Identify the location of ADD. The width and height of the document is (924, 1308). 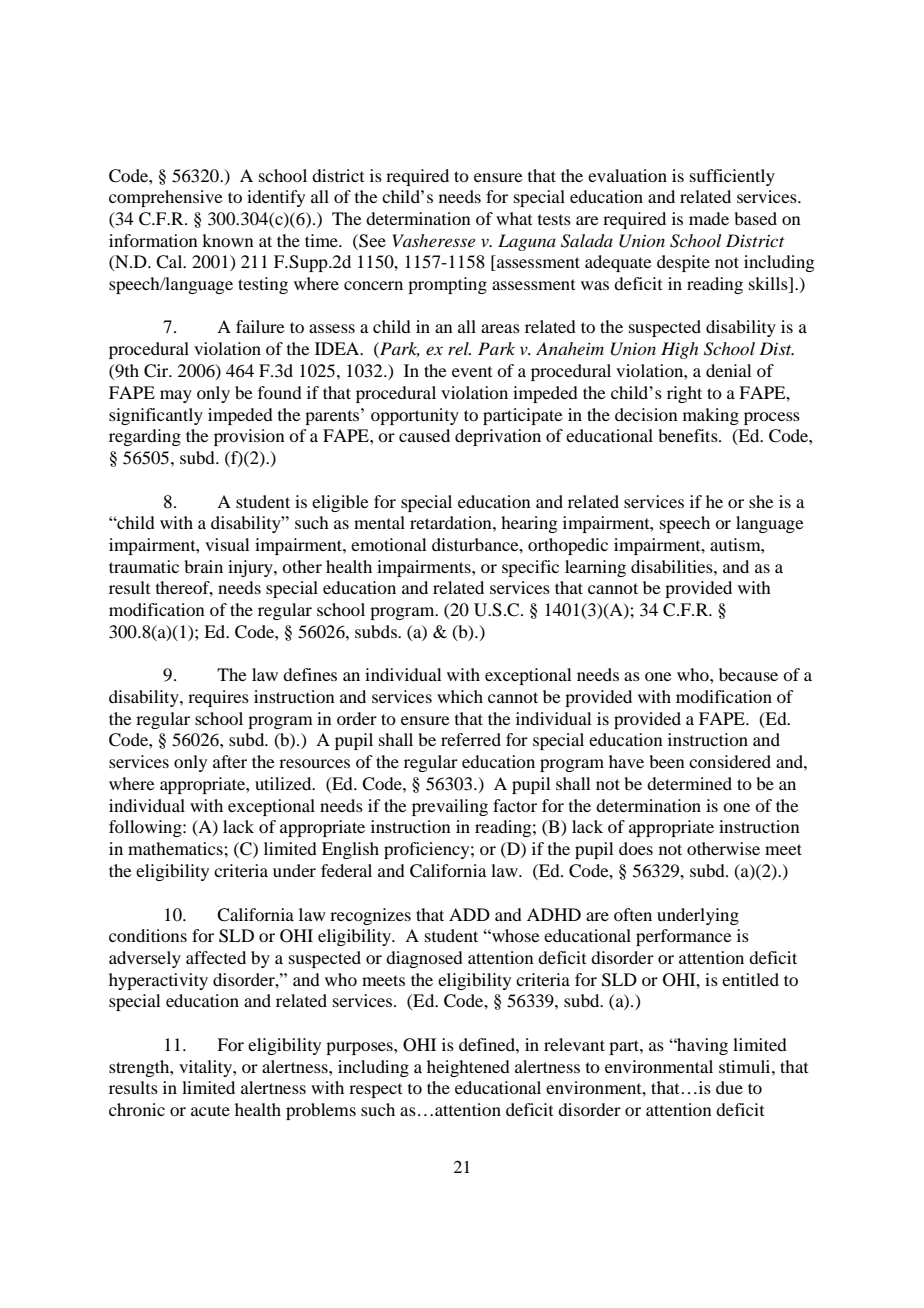
(469, 914).
